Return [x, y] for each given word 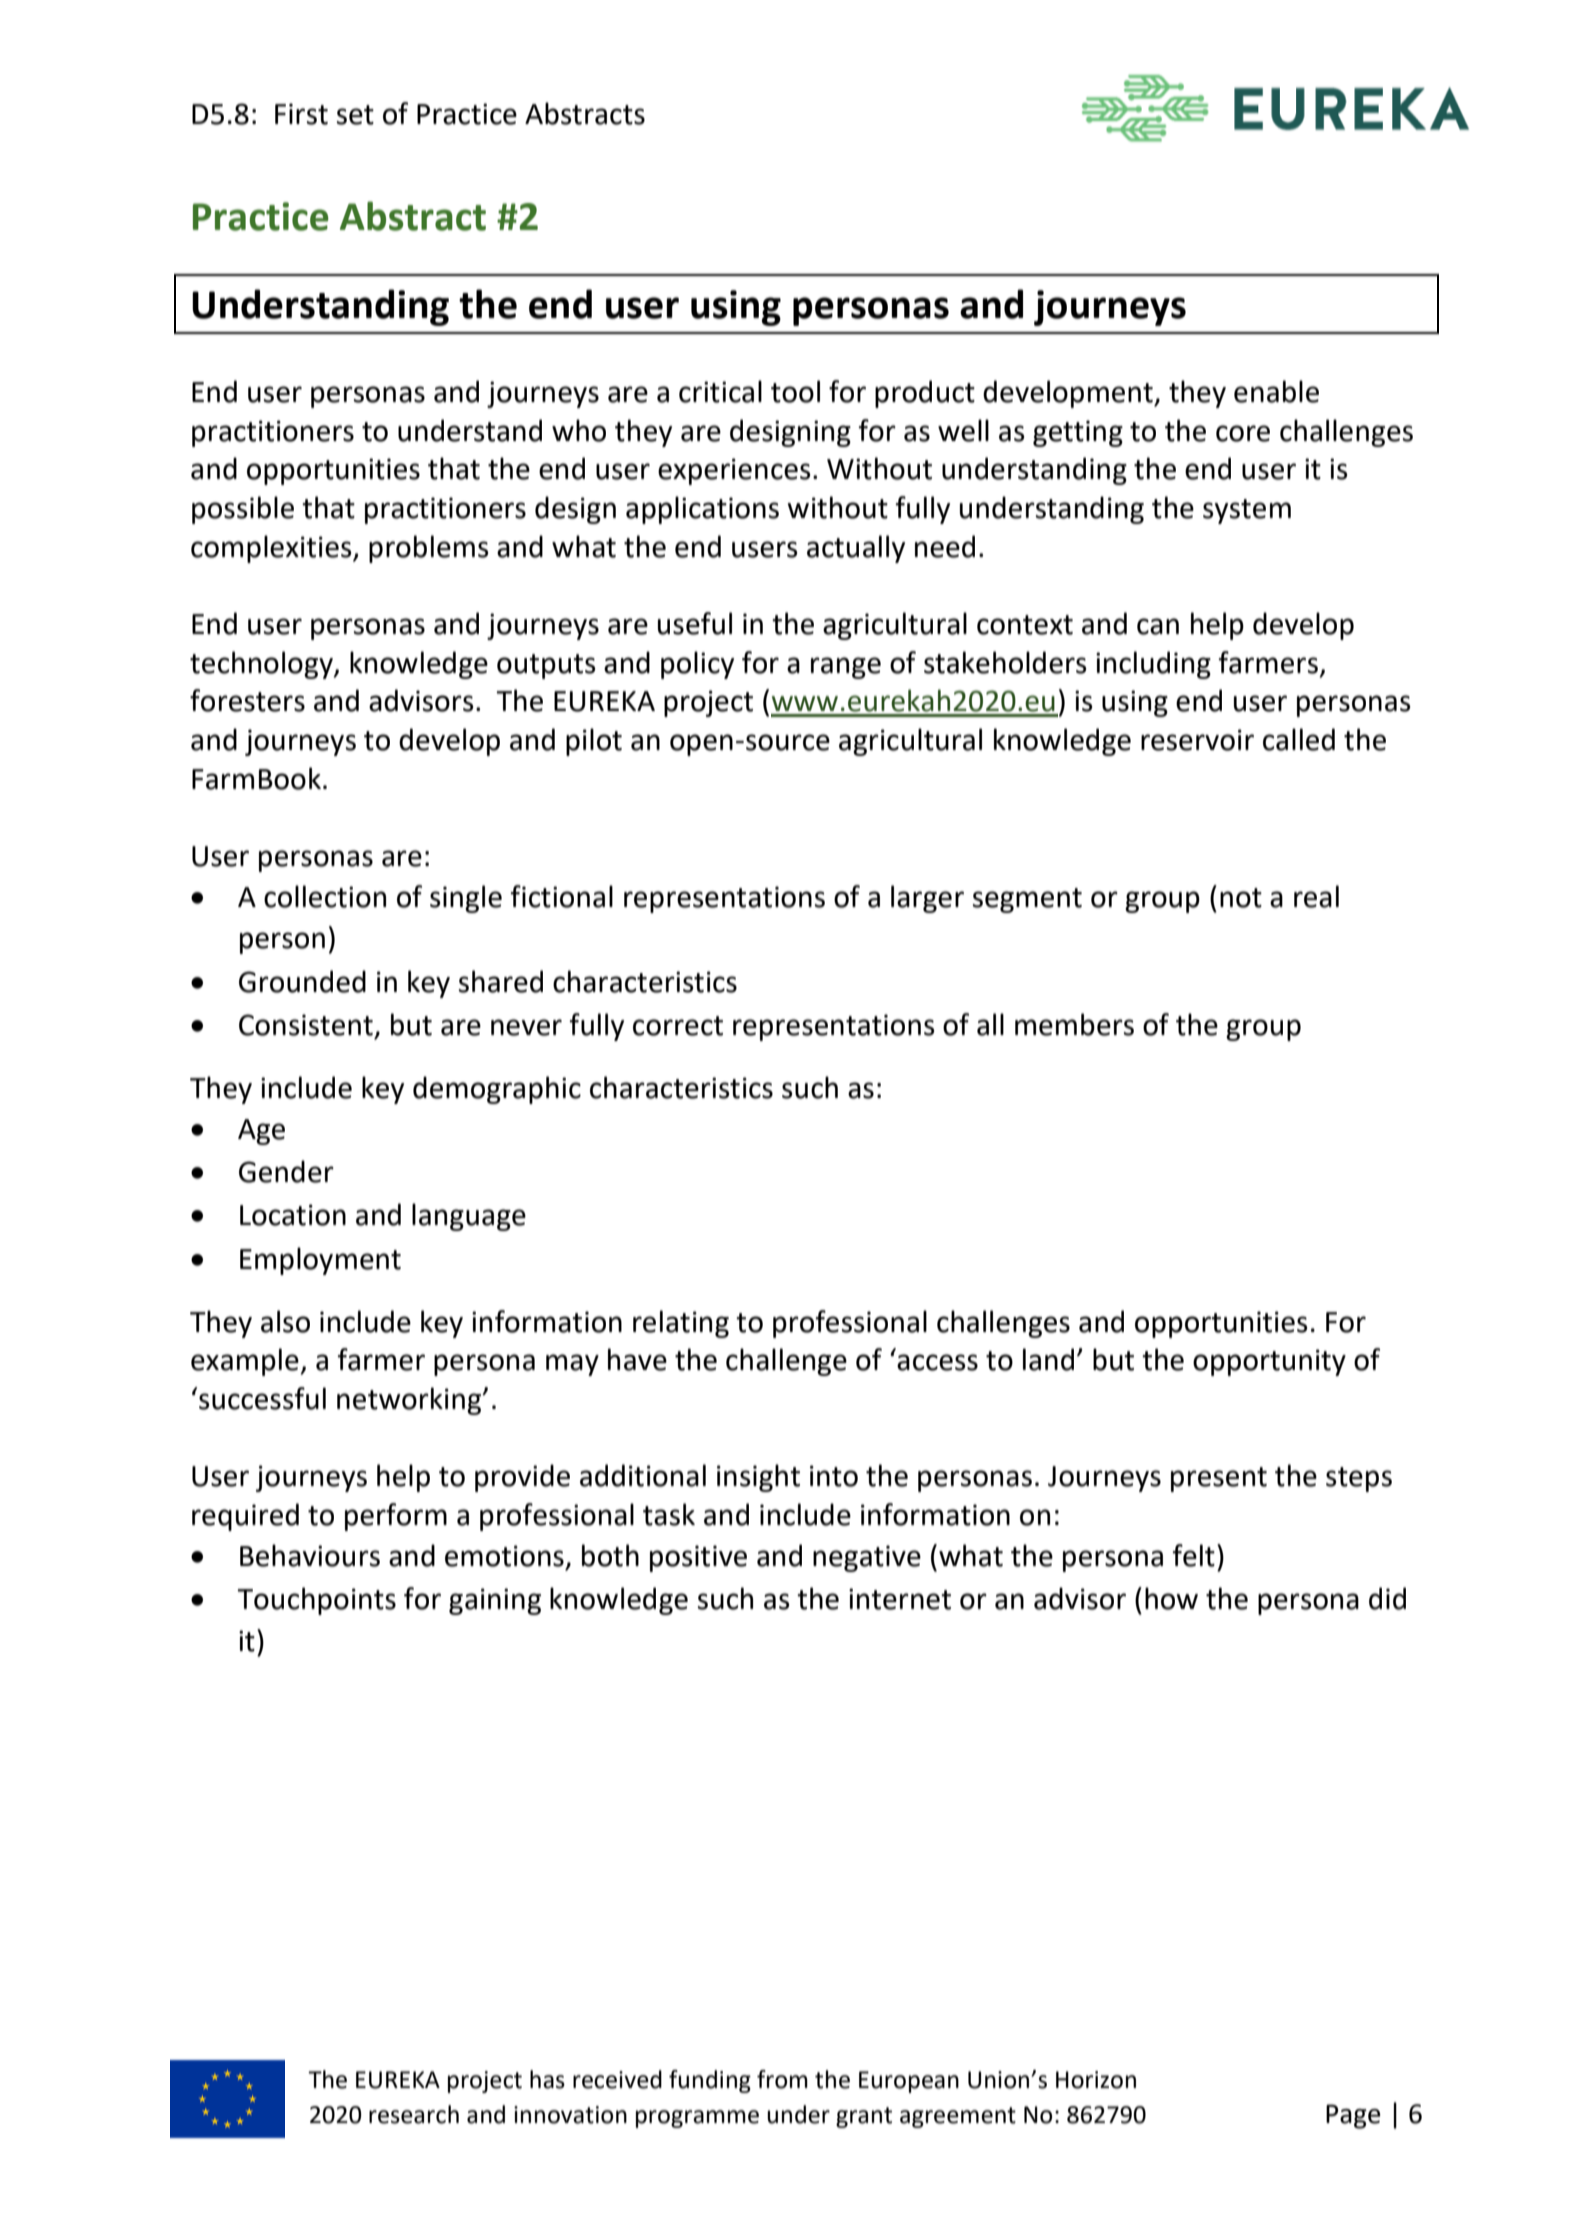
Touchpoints [316, 1601]
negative [867, 1558]
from [782, 2079]
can [1158, 626]
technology [262, 665]
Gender [286, 1171]
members [1074, 1024]
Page [1353, 2116]
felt [1194, 1555]
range [846, 668]
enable [1276, 391]
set [355, 115]
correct [678, 1026]
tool [795, 391]
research [414, 2114]
